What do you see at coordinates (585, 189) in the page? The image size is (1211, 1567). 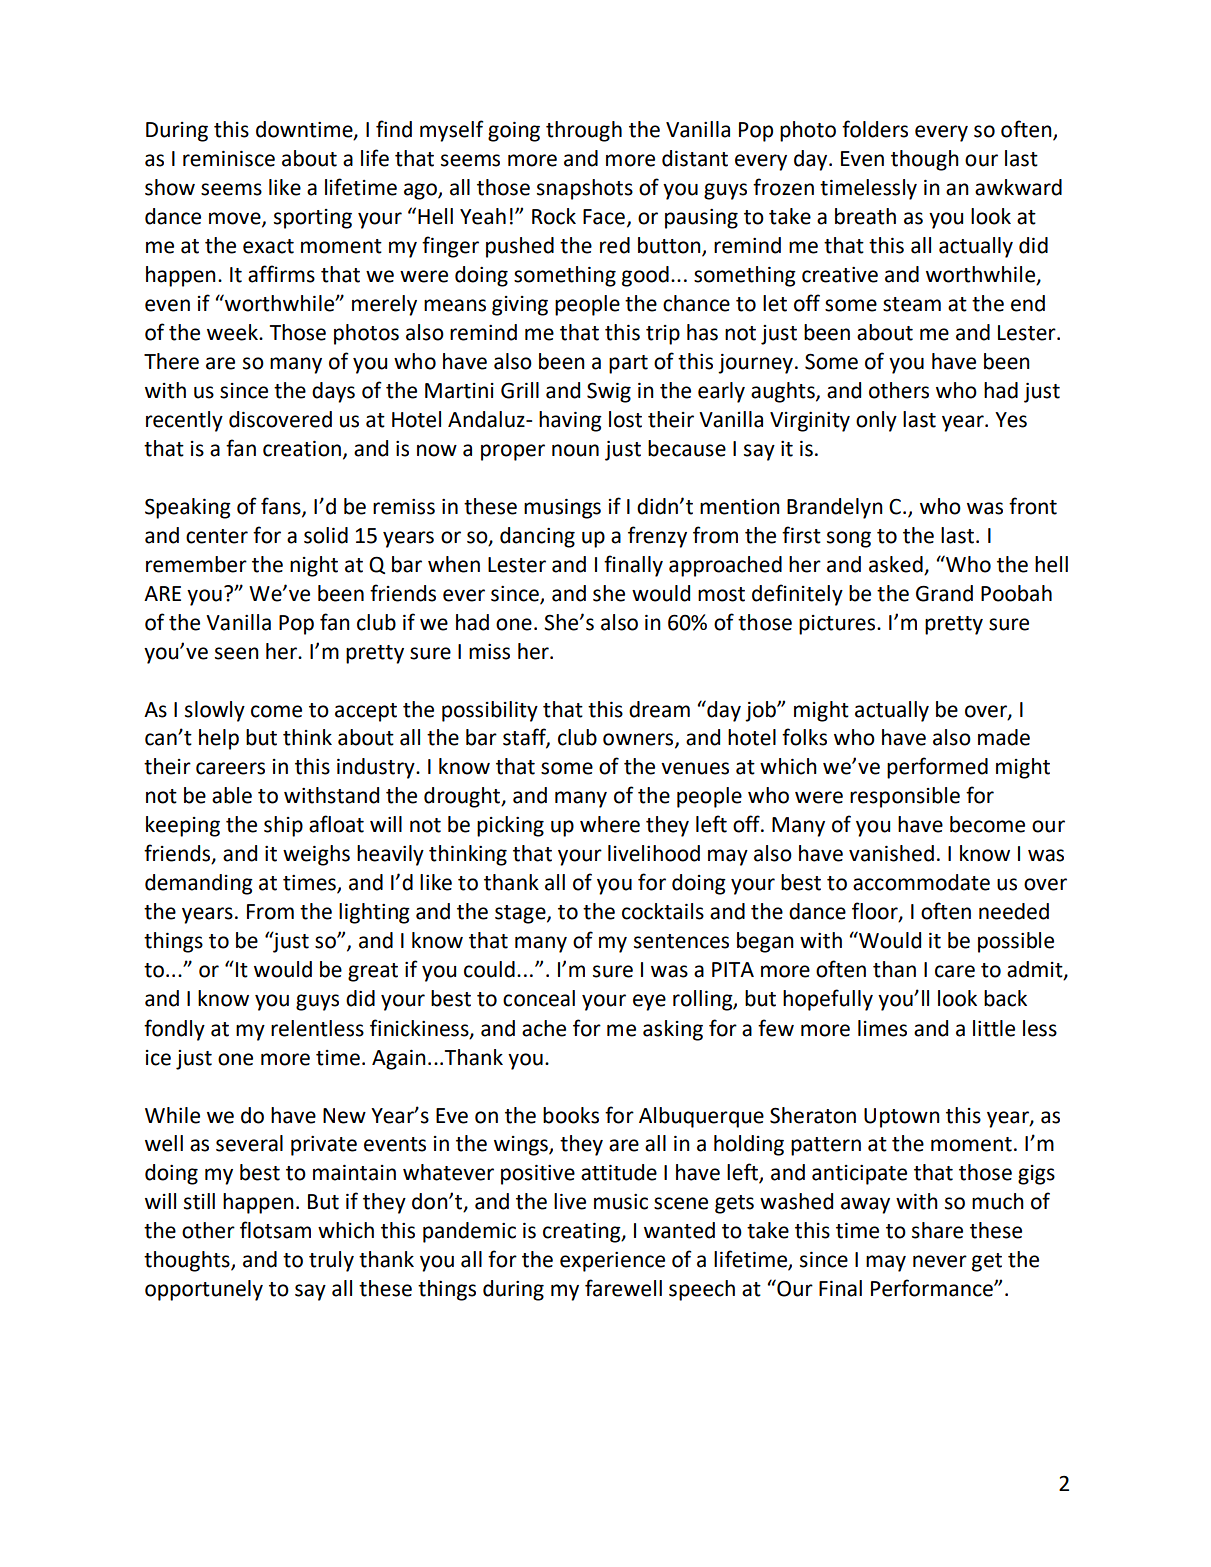 I see `snapshots` at bounding box center [585, 189].
